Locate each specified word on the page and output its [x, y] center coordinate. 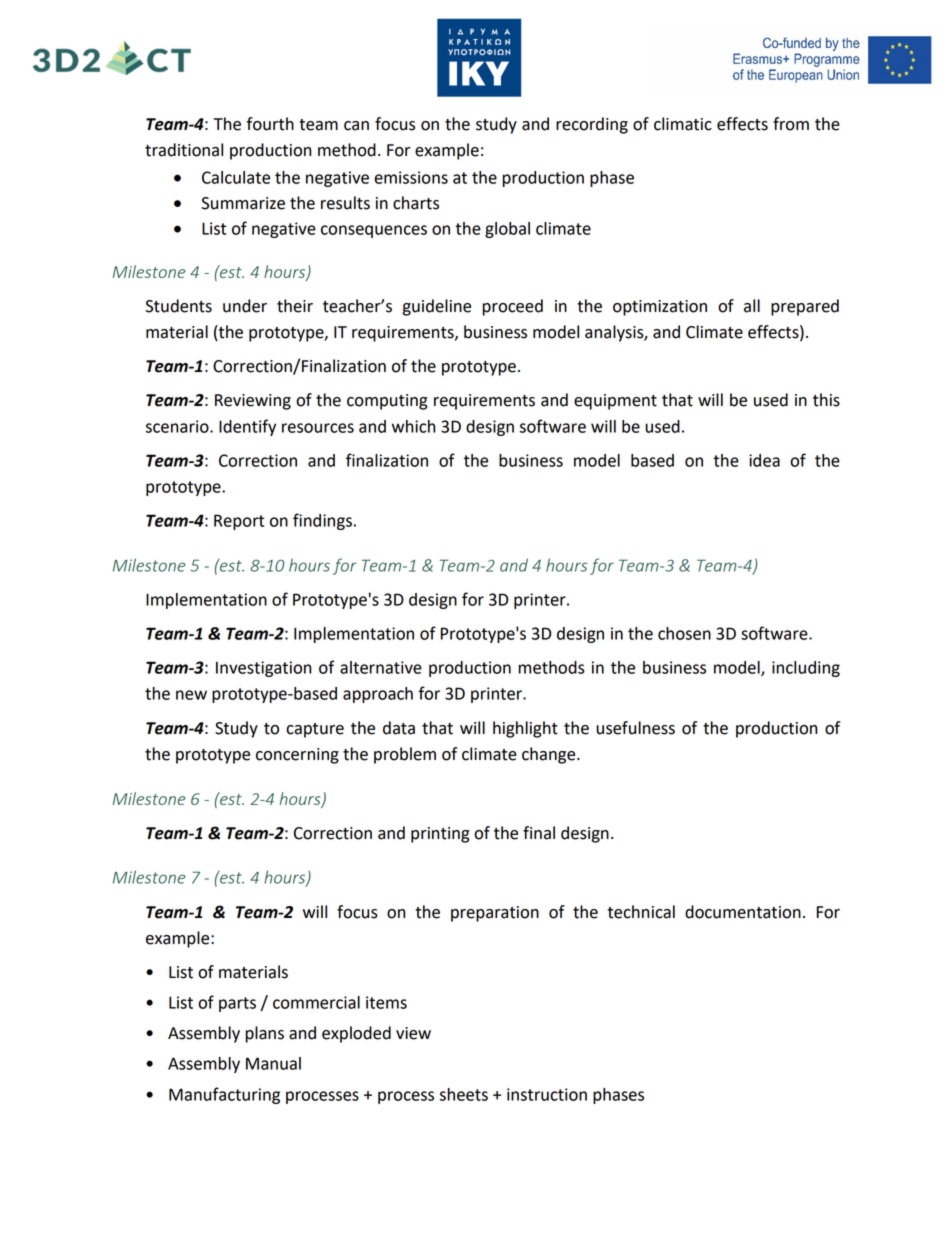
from [791, 124]
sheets [464, 1094]
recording [592, 125]
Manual [273, 1063]
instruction [547, 1094]
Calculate [236, 177]
